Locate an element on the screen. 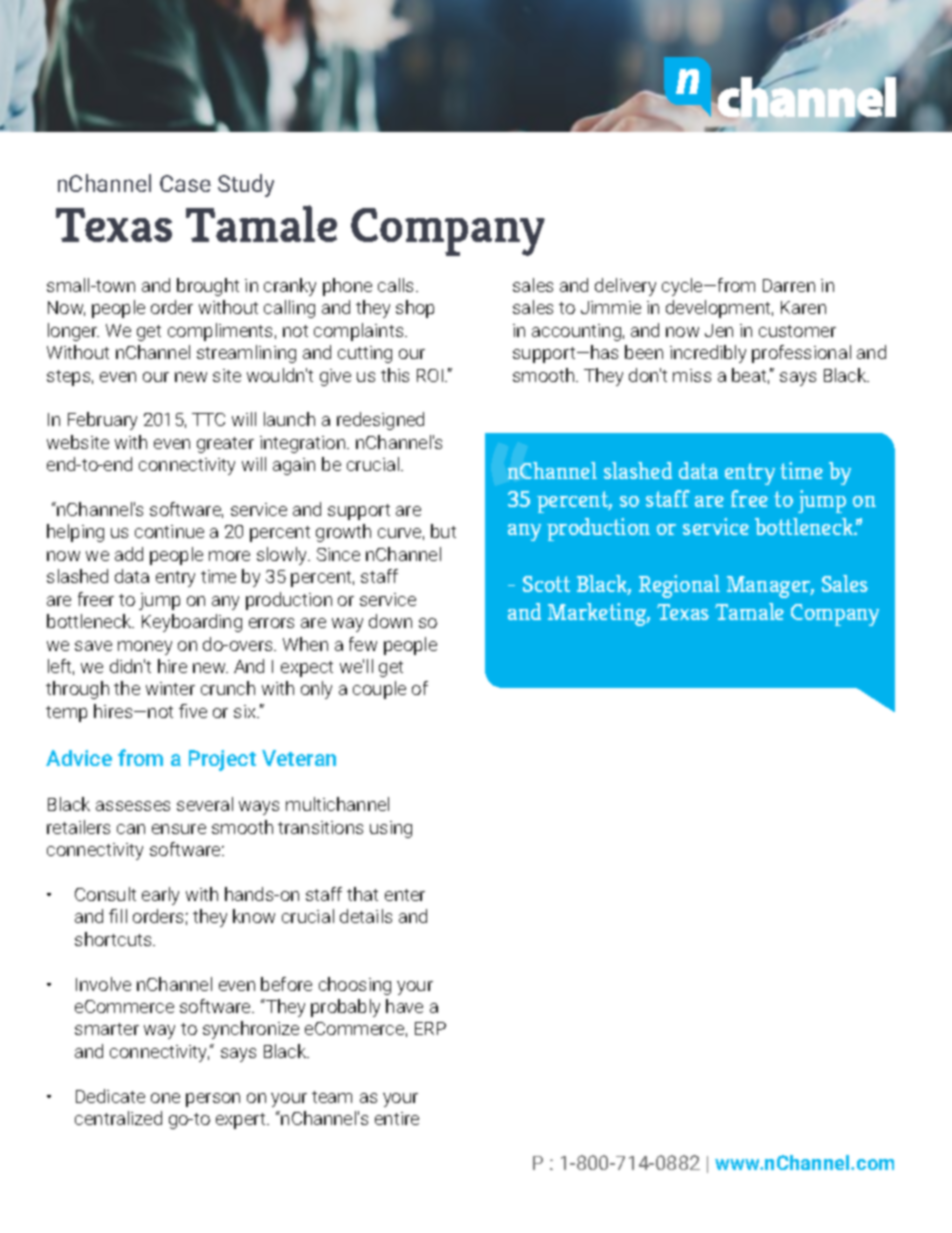 The image size is (952, 1233). money is located at coordinates (145, 648).
